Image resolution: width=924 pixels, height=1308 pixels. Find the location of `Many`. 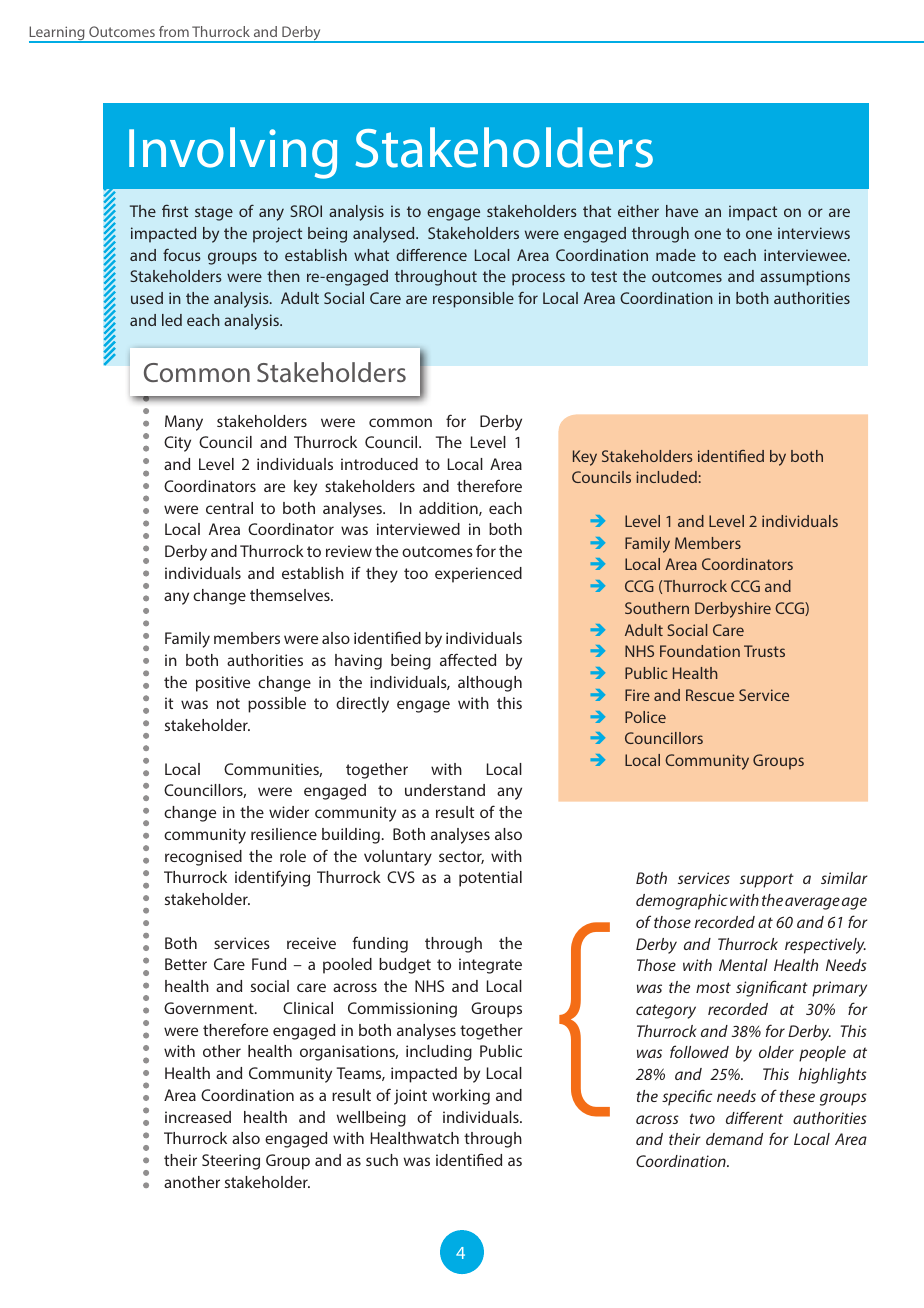

Many is located at coordinates (184, 423).
